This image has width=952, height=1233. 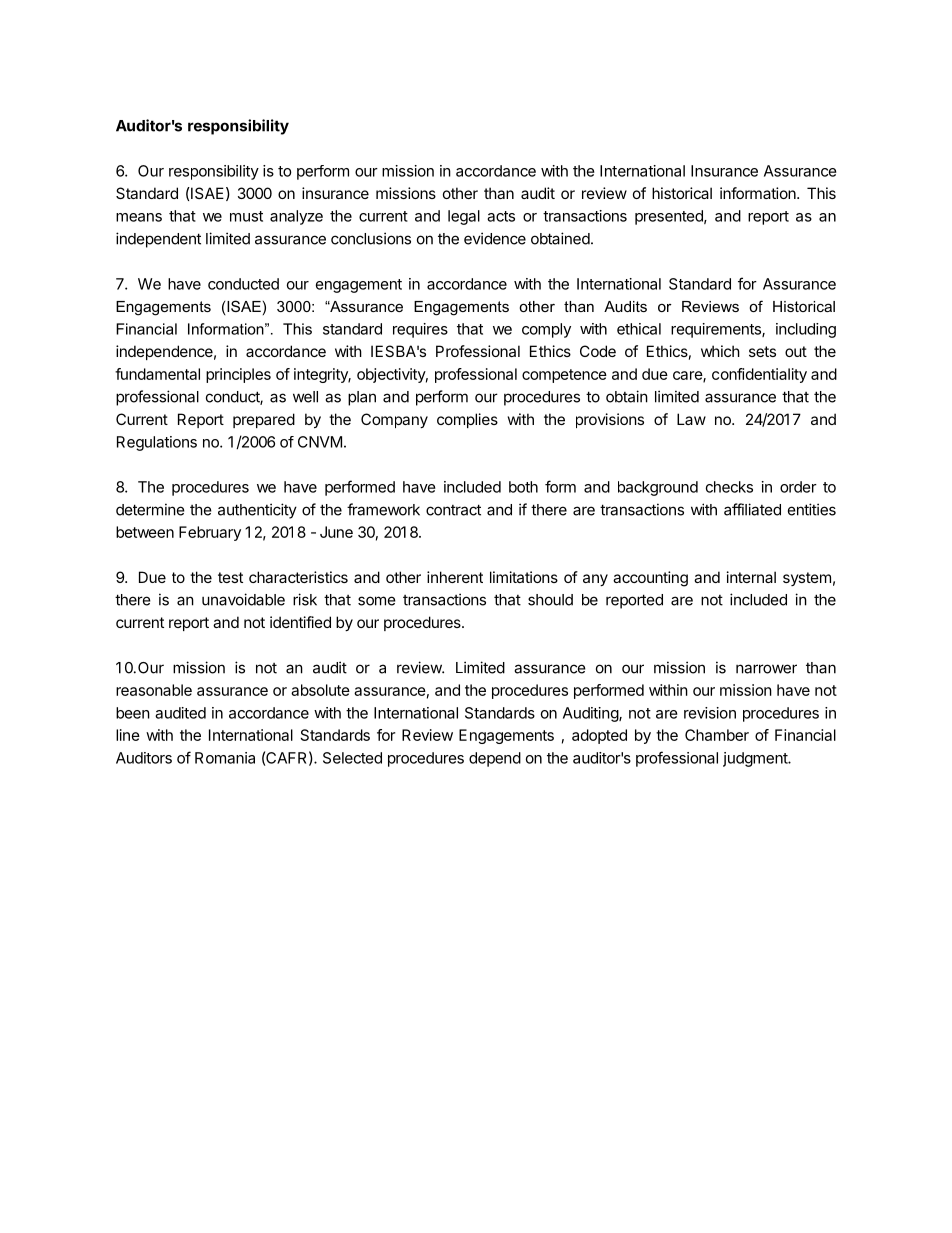 I want to click on should, so click(x=550, y=600).
